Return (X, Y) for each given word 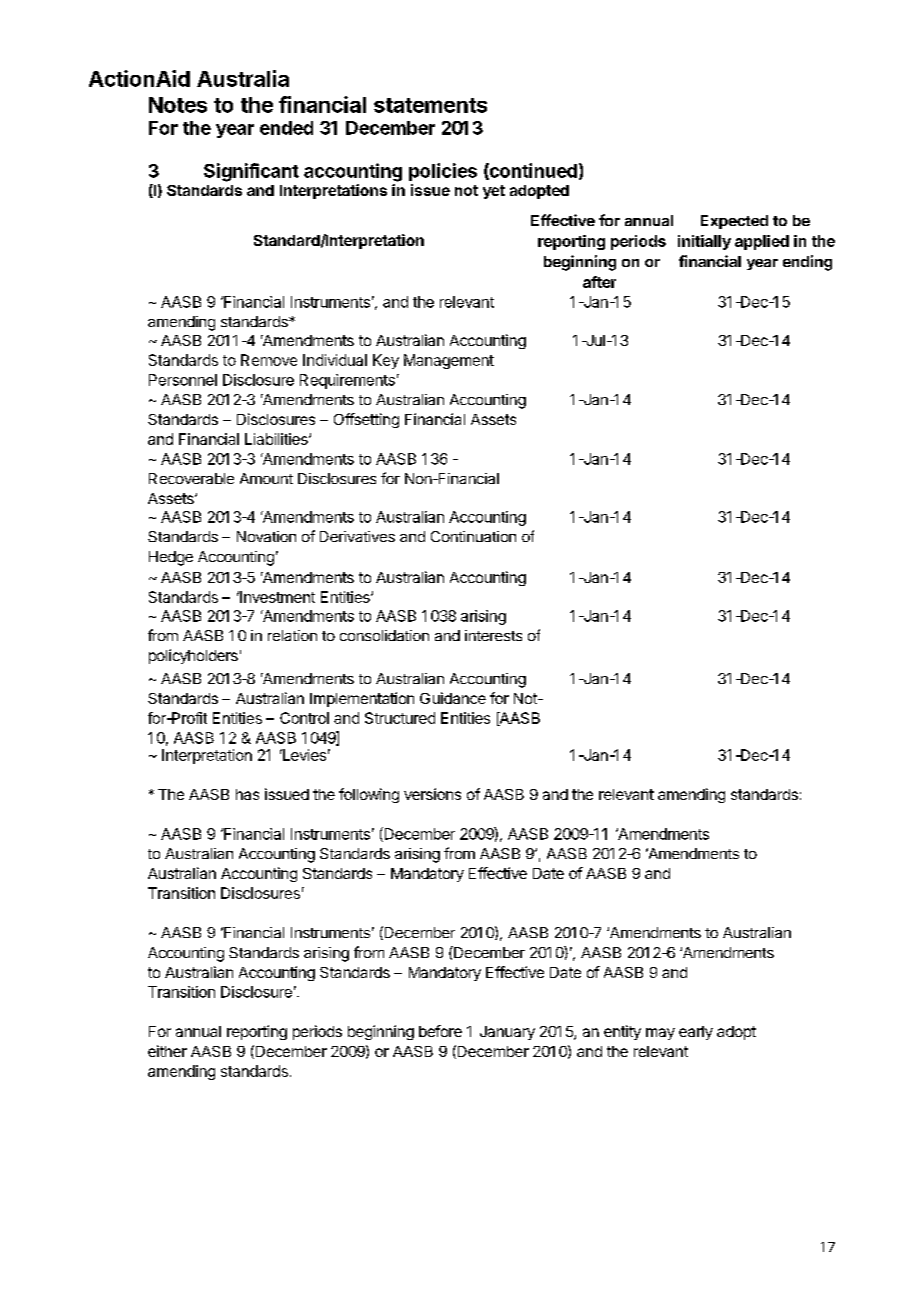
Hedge (171, 558)
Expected (734, 222)
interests (493, 635)
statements (430, 105)
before (440, 1031)
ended (286, 128)
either (167, 1051)
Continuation (473, 536)
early (696, 1033)
